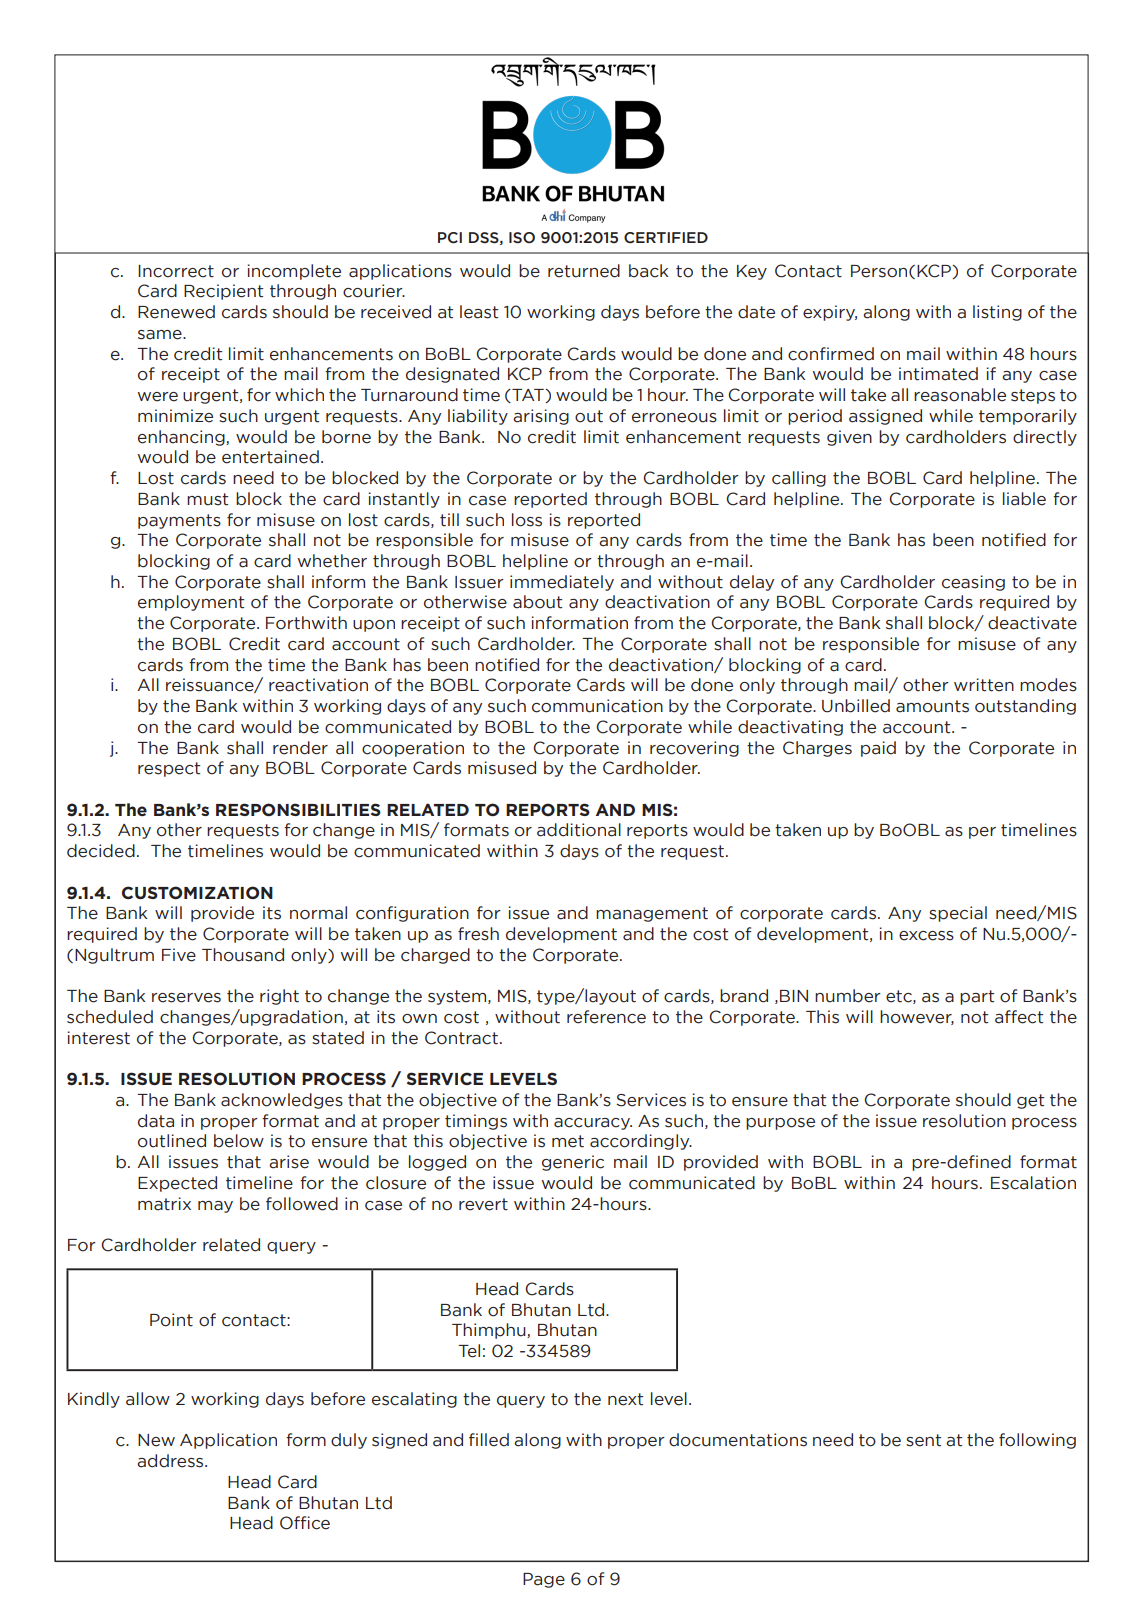 This screenshot has height=1616, width=1143. Describe the element at coordinates (584, 271) in the screenshot. I see `returned` at that location.
